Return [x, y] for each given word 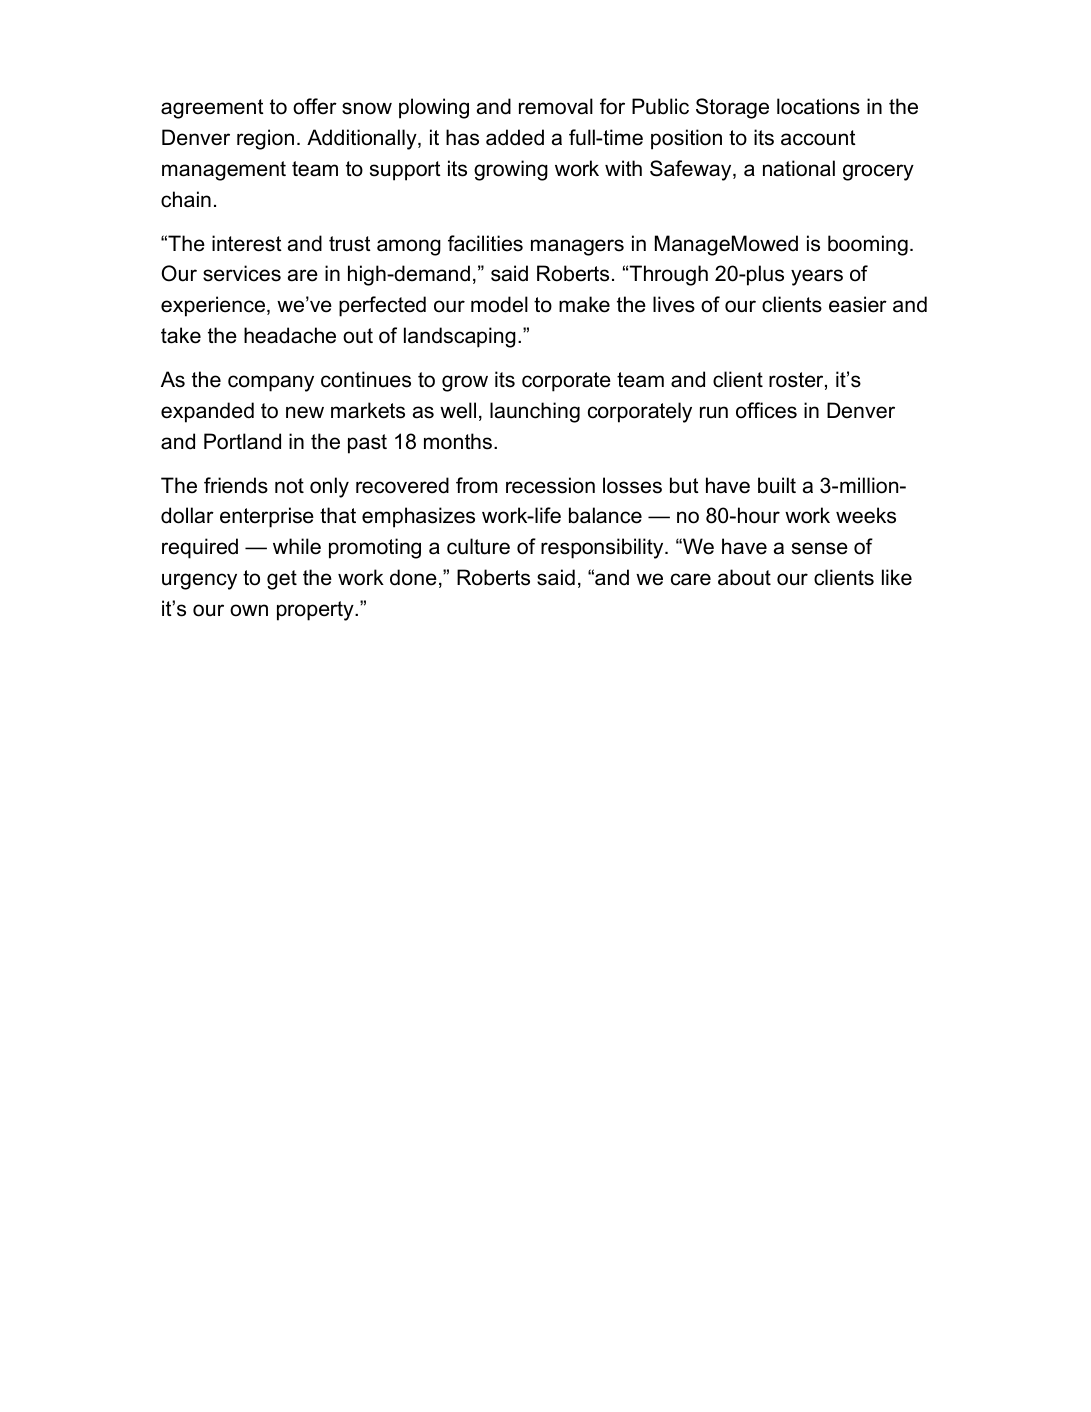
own [249, 610]
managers [577, 247]
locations [818, 106]
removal [556, 106]
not [289, 486]
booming [868, 245]
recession [550, 485]
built [777, 485]
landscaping [460, 337]
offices [766, 410]
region [265, 139]
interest [247, 243]
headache [290, 335]
